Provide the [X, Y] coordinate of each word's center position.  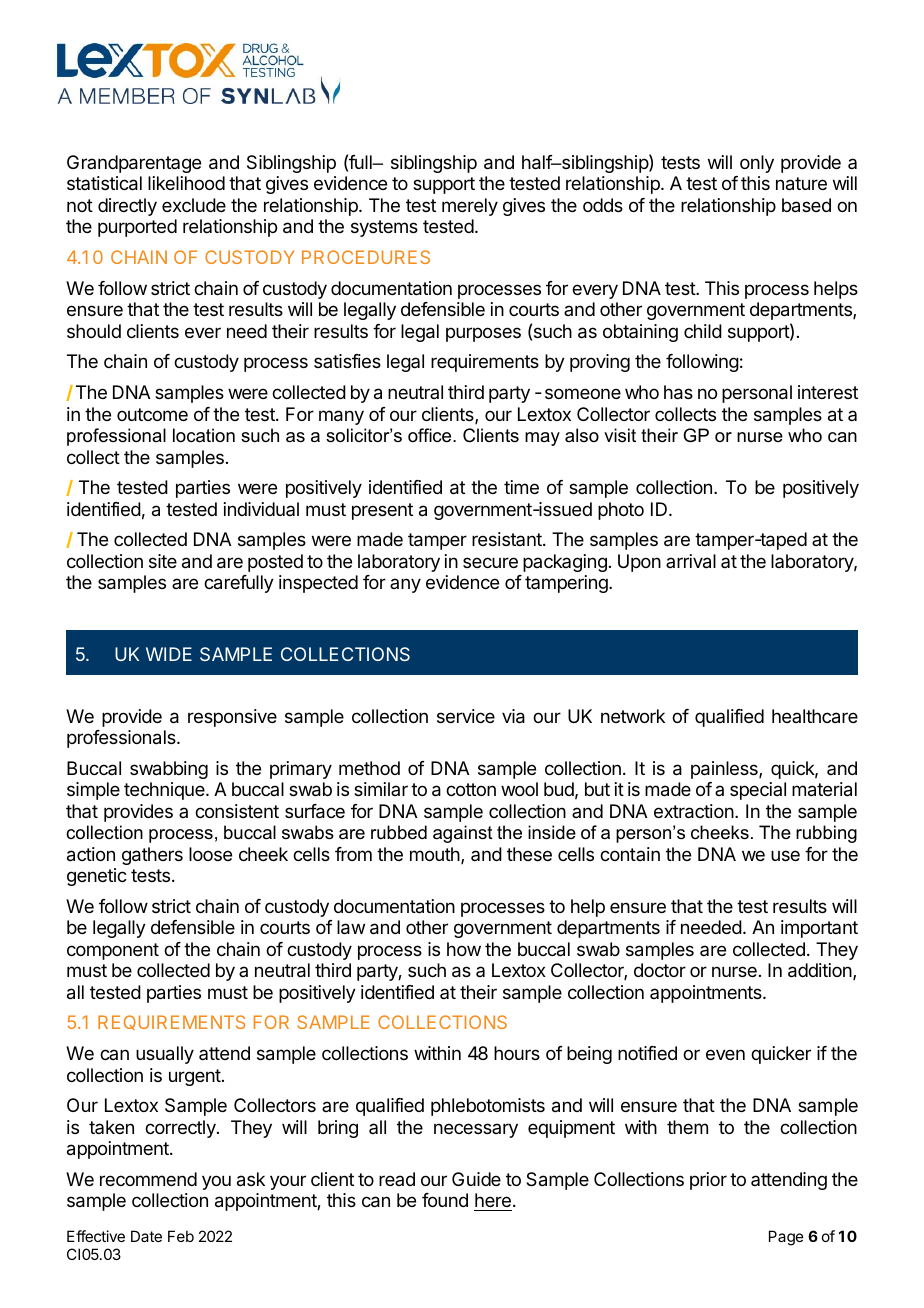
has [678, 392]
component [113, 951]
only [757, 164]
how [464, 949]
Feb [181, 1236]
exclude [194, 205]
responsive [232, 718]
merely [470, 207]
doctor [660, 970]
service [466, 716]
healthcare [815, 716]
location [204, 435]
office [431, 435]
